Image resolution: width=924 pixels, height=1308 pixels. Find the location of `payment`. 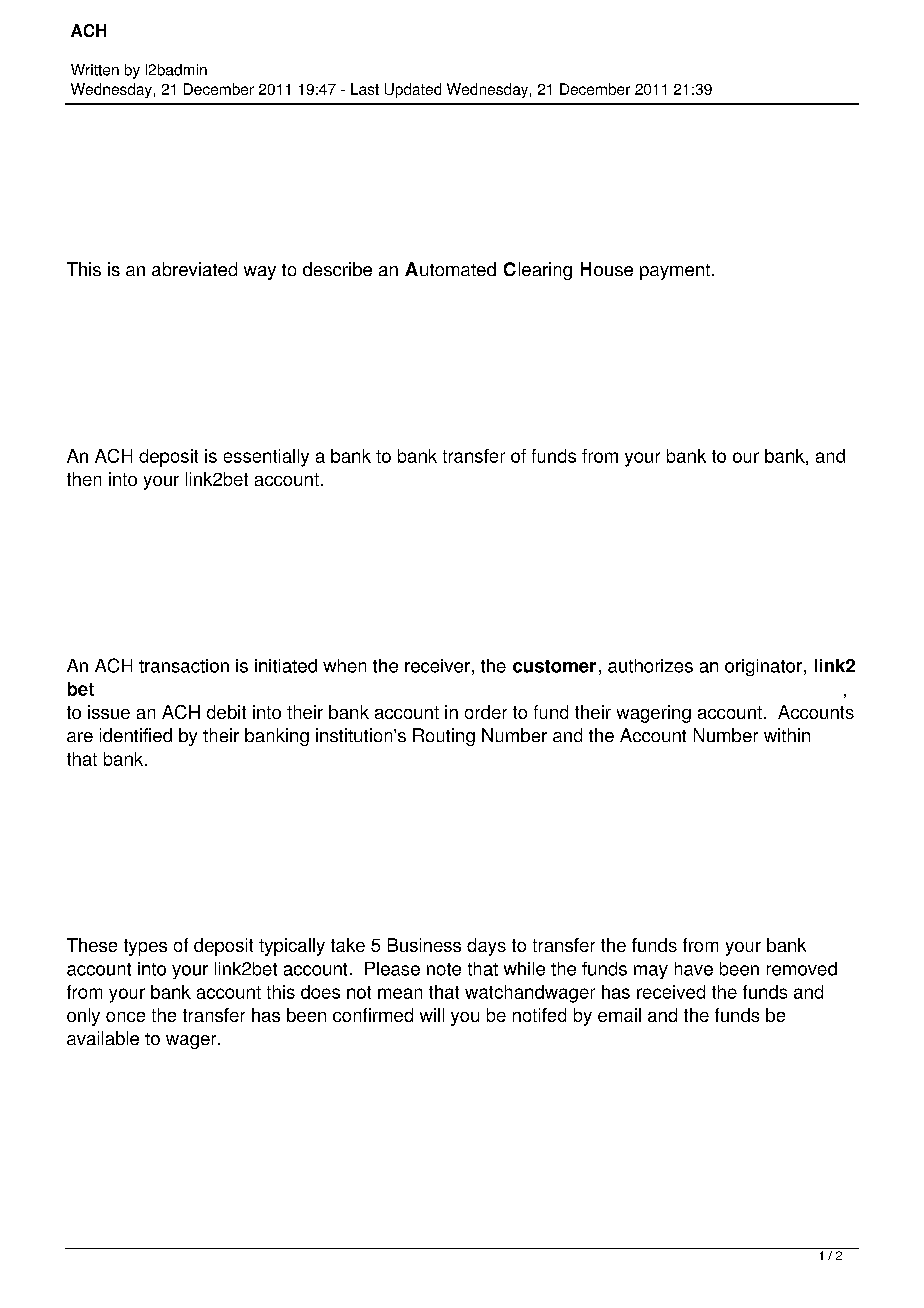

payment is located at coordinates (675, 272).
